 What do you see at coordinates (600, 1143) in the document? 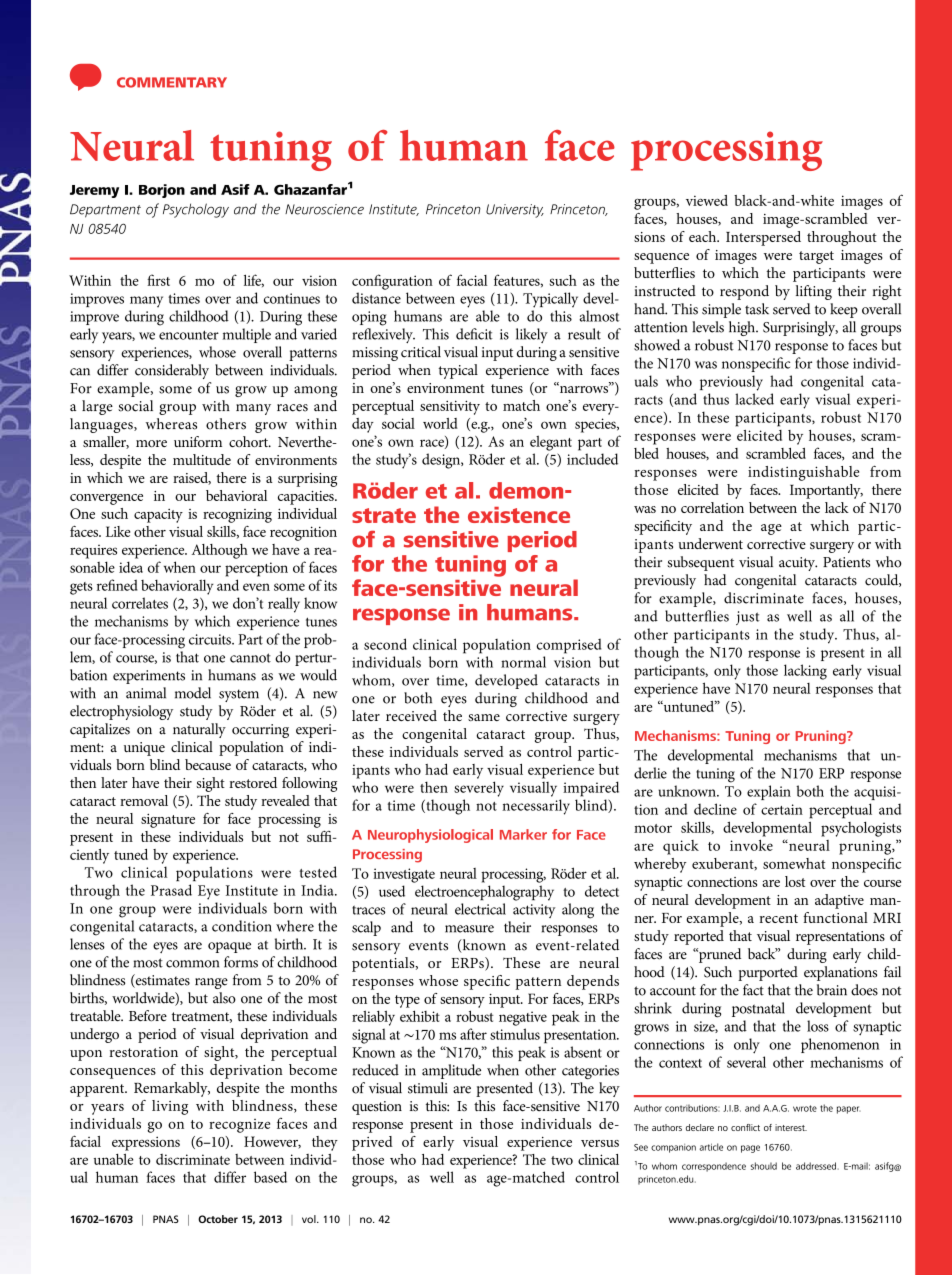
I see `versus` at bounding box center [600, 1143].
